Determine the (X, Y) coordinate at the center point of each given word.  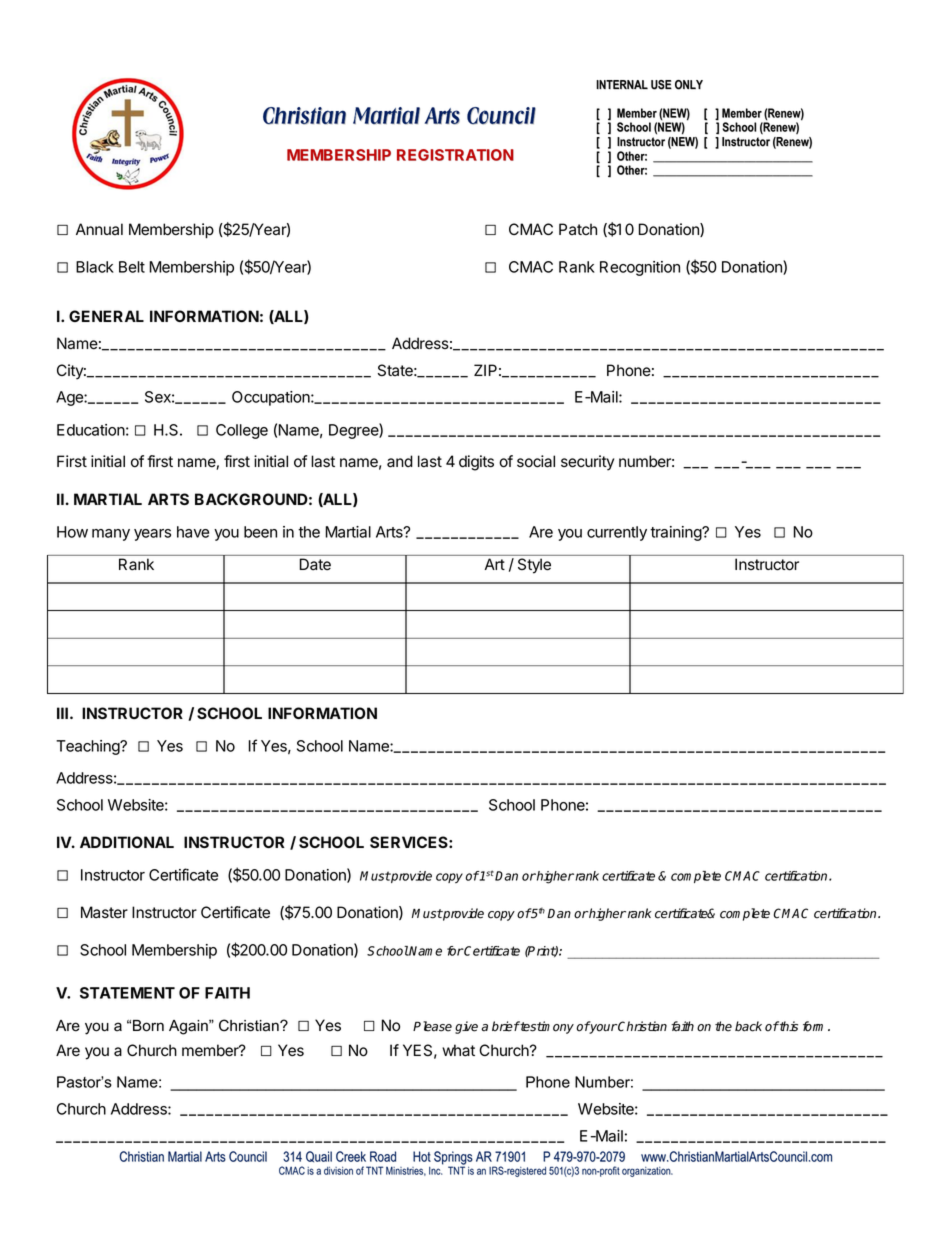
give (466, 1027)
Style (534, 565)
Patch (578, 229)
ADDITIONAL (127, 842)
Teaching (88, 747)
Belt (132, 267)
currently (617, 533)
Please (432, 1026)
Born (148, 1026)
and (400, 461)
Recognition (640, 268)
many (111, 535)
